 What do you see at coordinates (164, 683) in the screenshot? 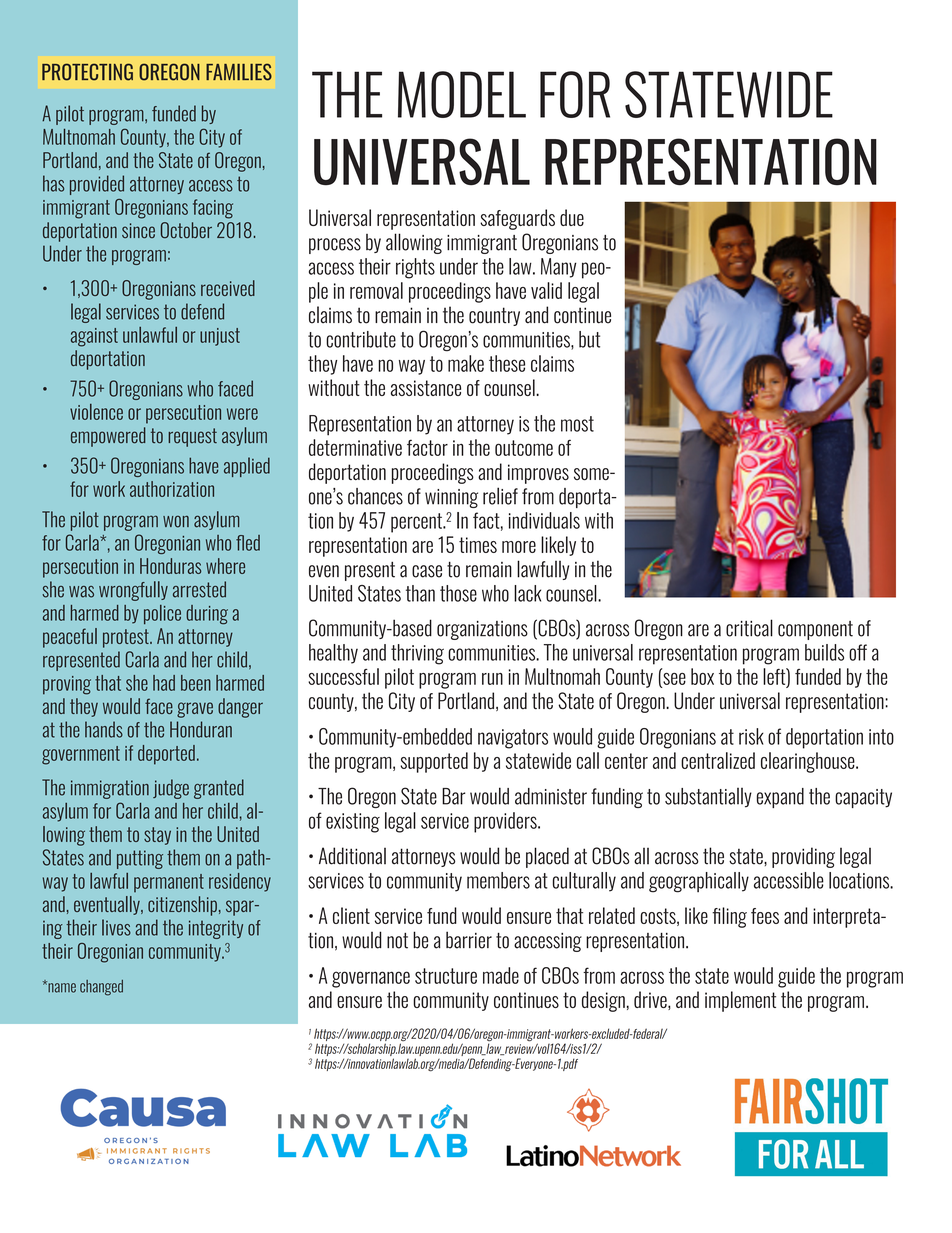
I see `had` at bounding box center [164, 683].
